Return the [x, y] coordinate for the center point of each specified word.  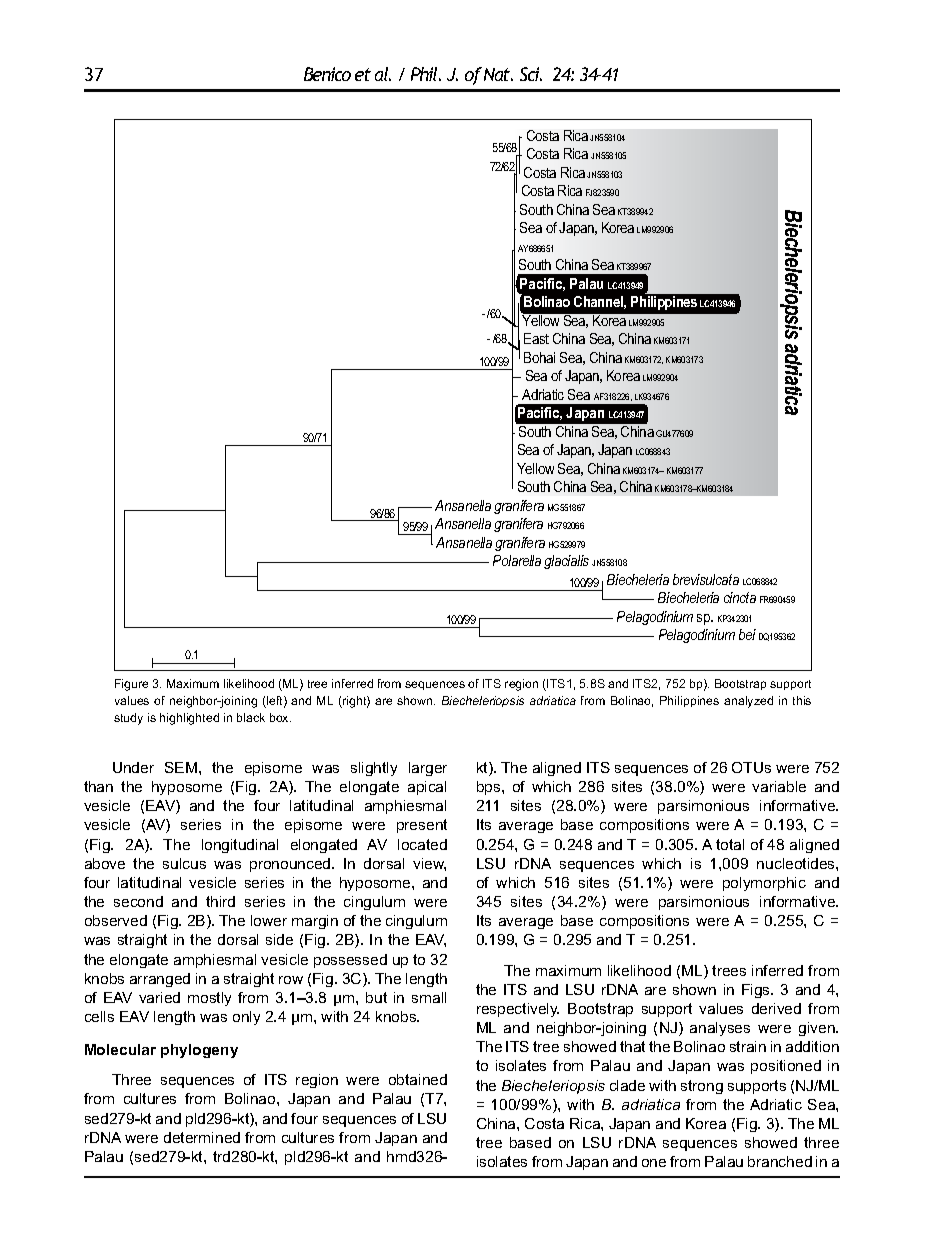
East [536, 338]
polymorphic [764, 884]
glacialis [566, 562]
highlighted [189, 719]
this [802, 700]
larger [428, 769]
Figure [131, 685]
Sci [531, 74]
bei [747, 634]
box [280, 717]
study [128, 719]
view [429, 864]
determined [202, 1137]
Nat [498, 74]
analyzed [748, 702]
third [220, 901]
